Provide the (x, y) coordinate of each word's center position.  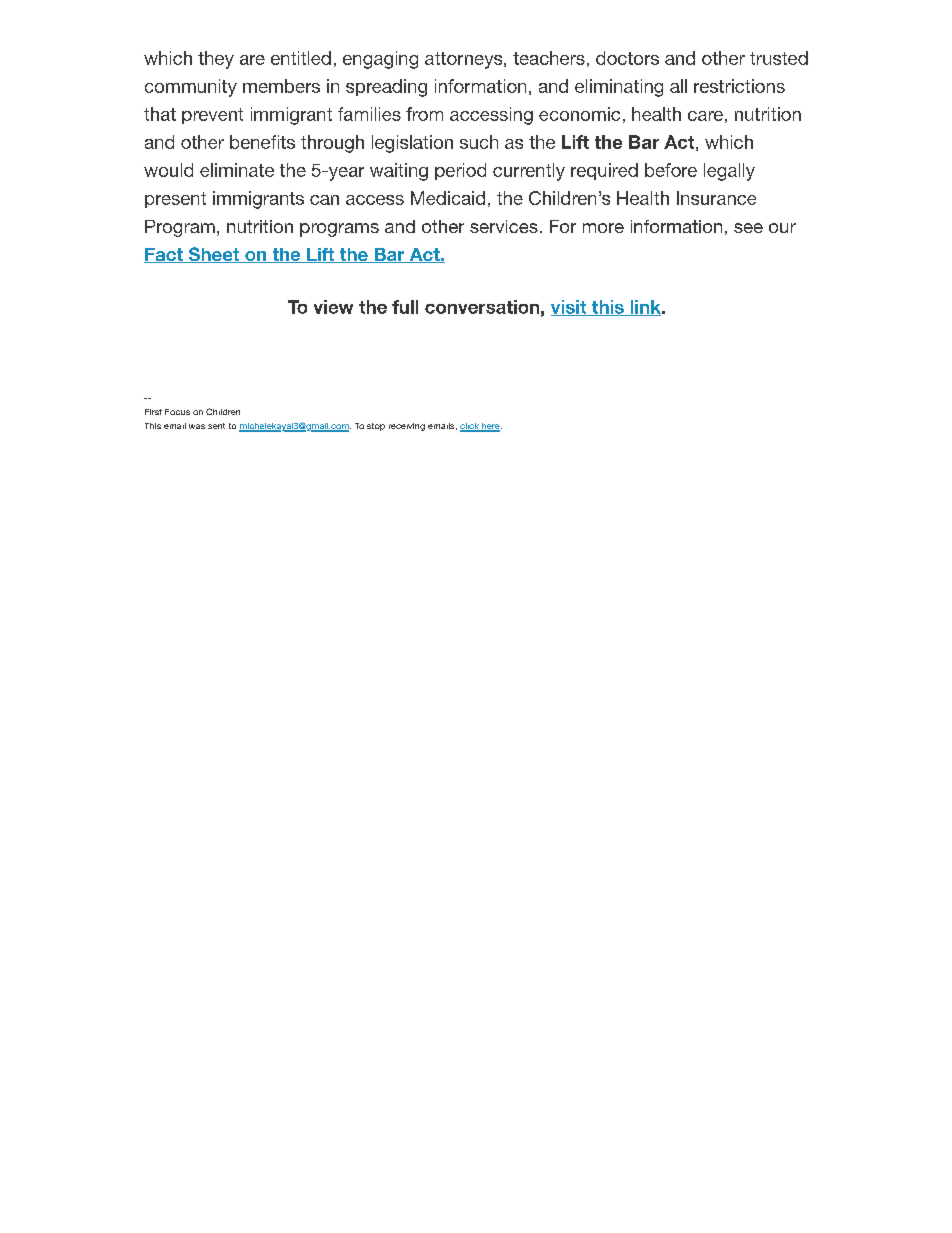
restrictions (739, 86)
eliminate (237, 170)
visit (570, 308)
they (216, 60)
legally (729, 172)
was (197, 426)
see (748, 228)
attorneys (465, 60)
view (333, 307)
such (479, 142)
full (405, 307)
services (504, 226)
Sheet (214, 255)
